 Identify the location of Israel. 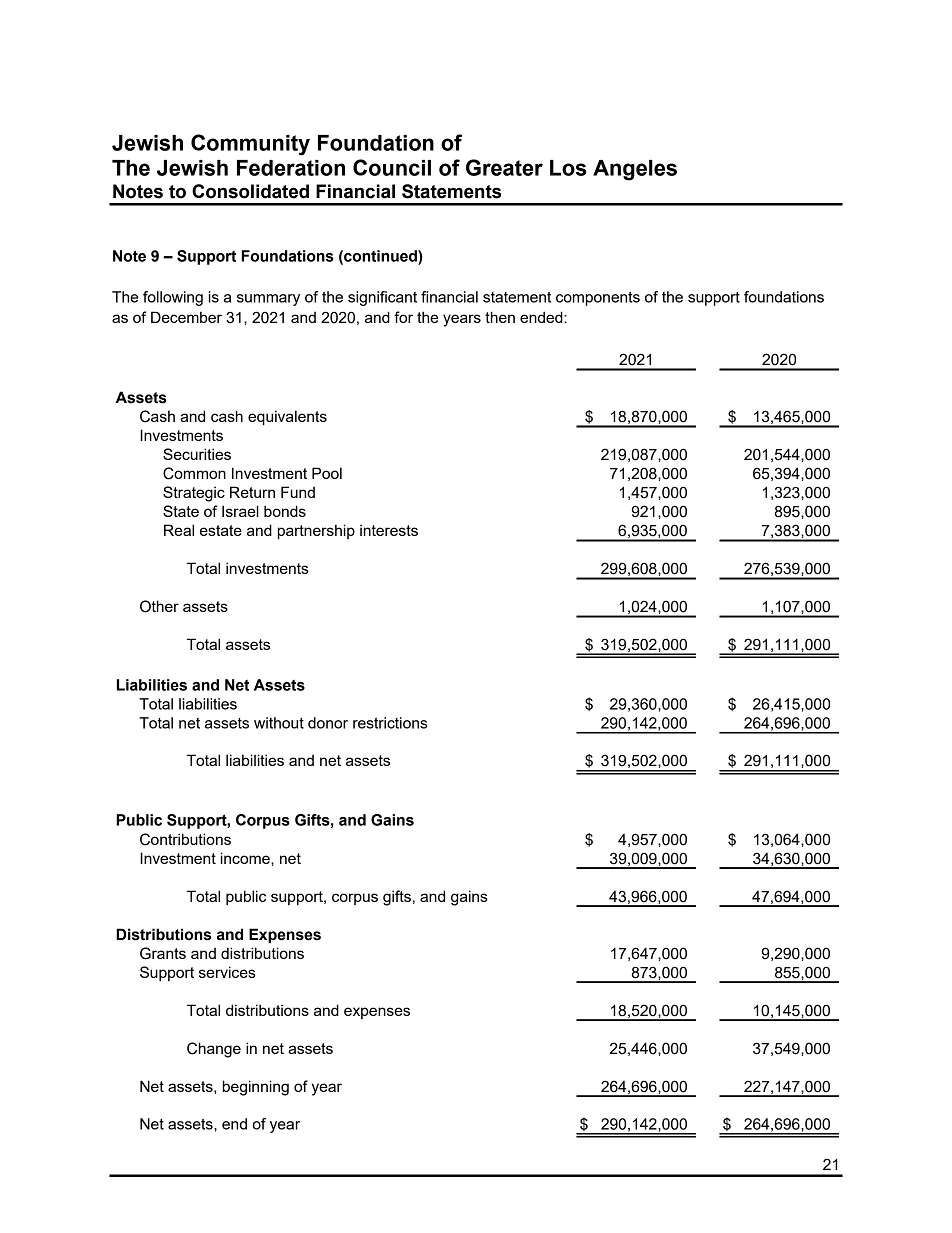
(240, 511).
